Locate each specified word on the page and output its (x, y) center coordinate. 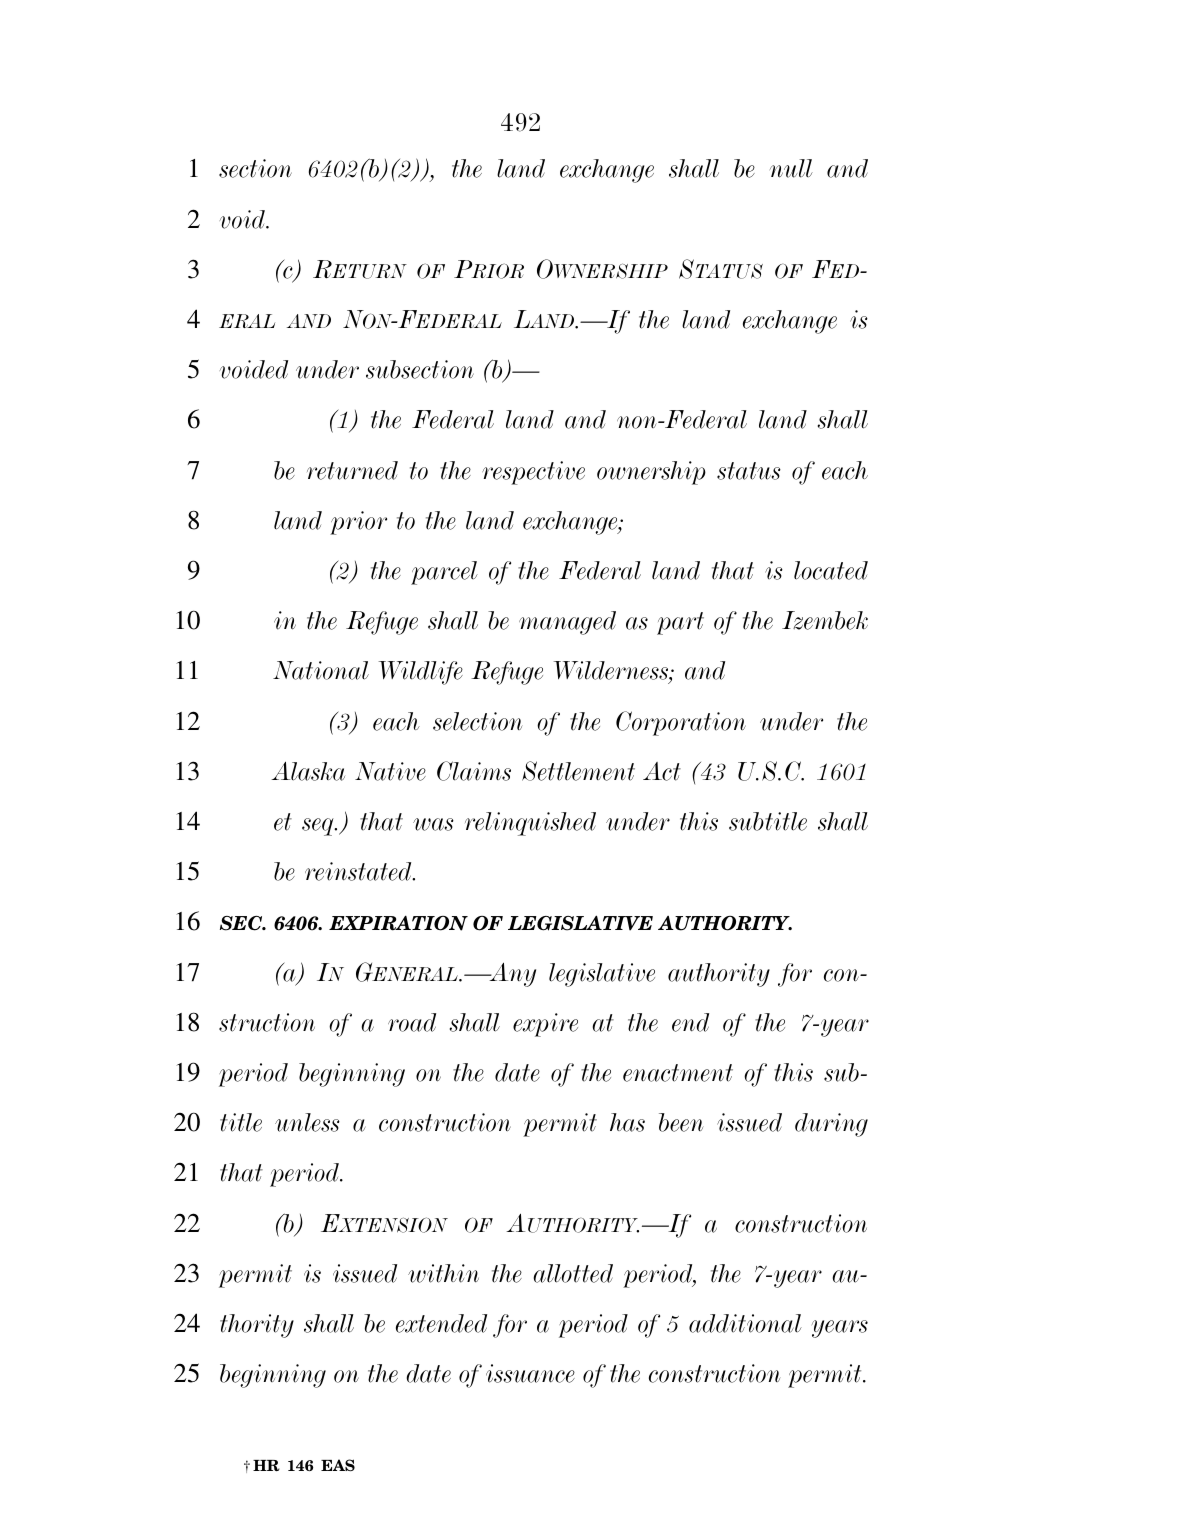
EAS (338, 1465)
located (831, 570)
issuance (530, 1373)
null (791, 168)
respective (533, 473)
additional (745, 1323)
